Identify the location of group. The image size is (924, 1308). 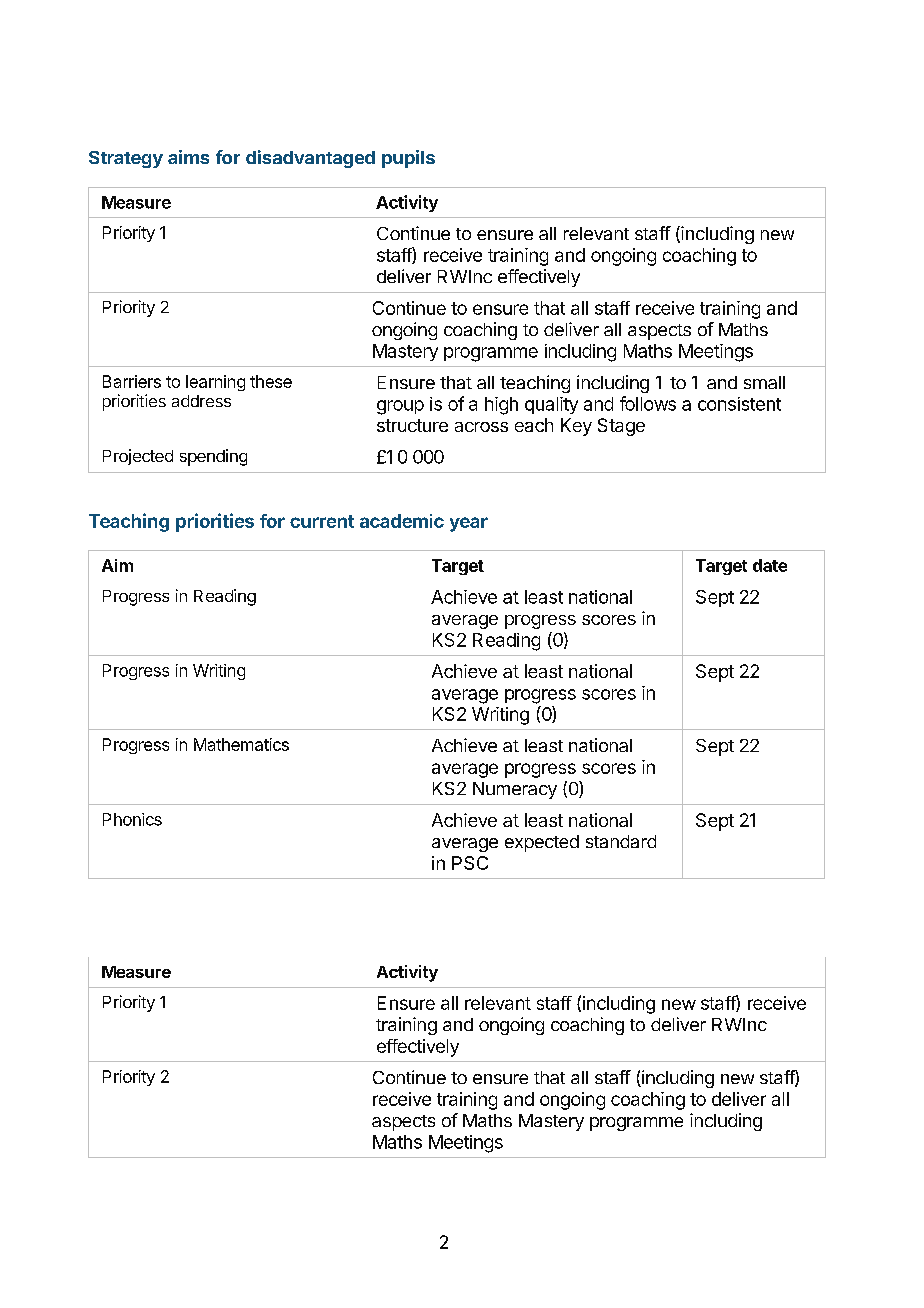
(400, 407).
